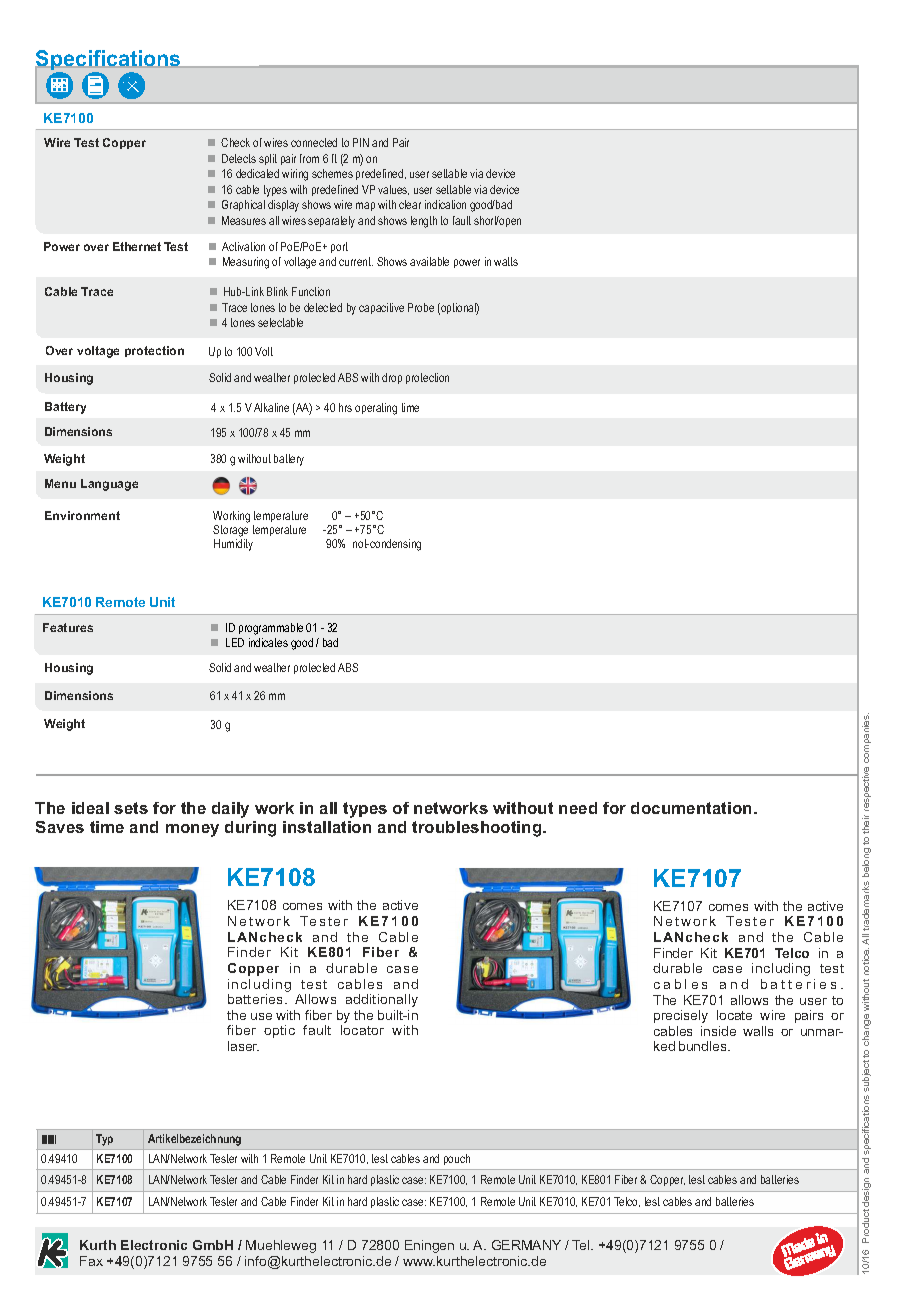 This screenshot has height=1308, width=924. I want to click on Ethernet, so click(137, 246).
